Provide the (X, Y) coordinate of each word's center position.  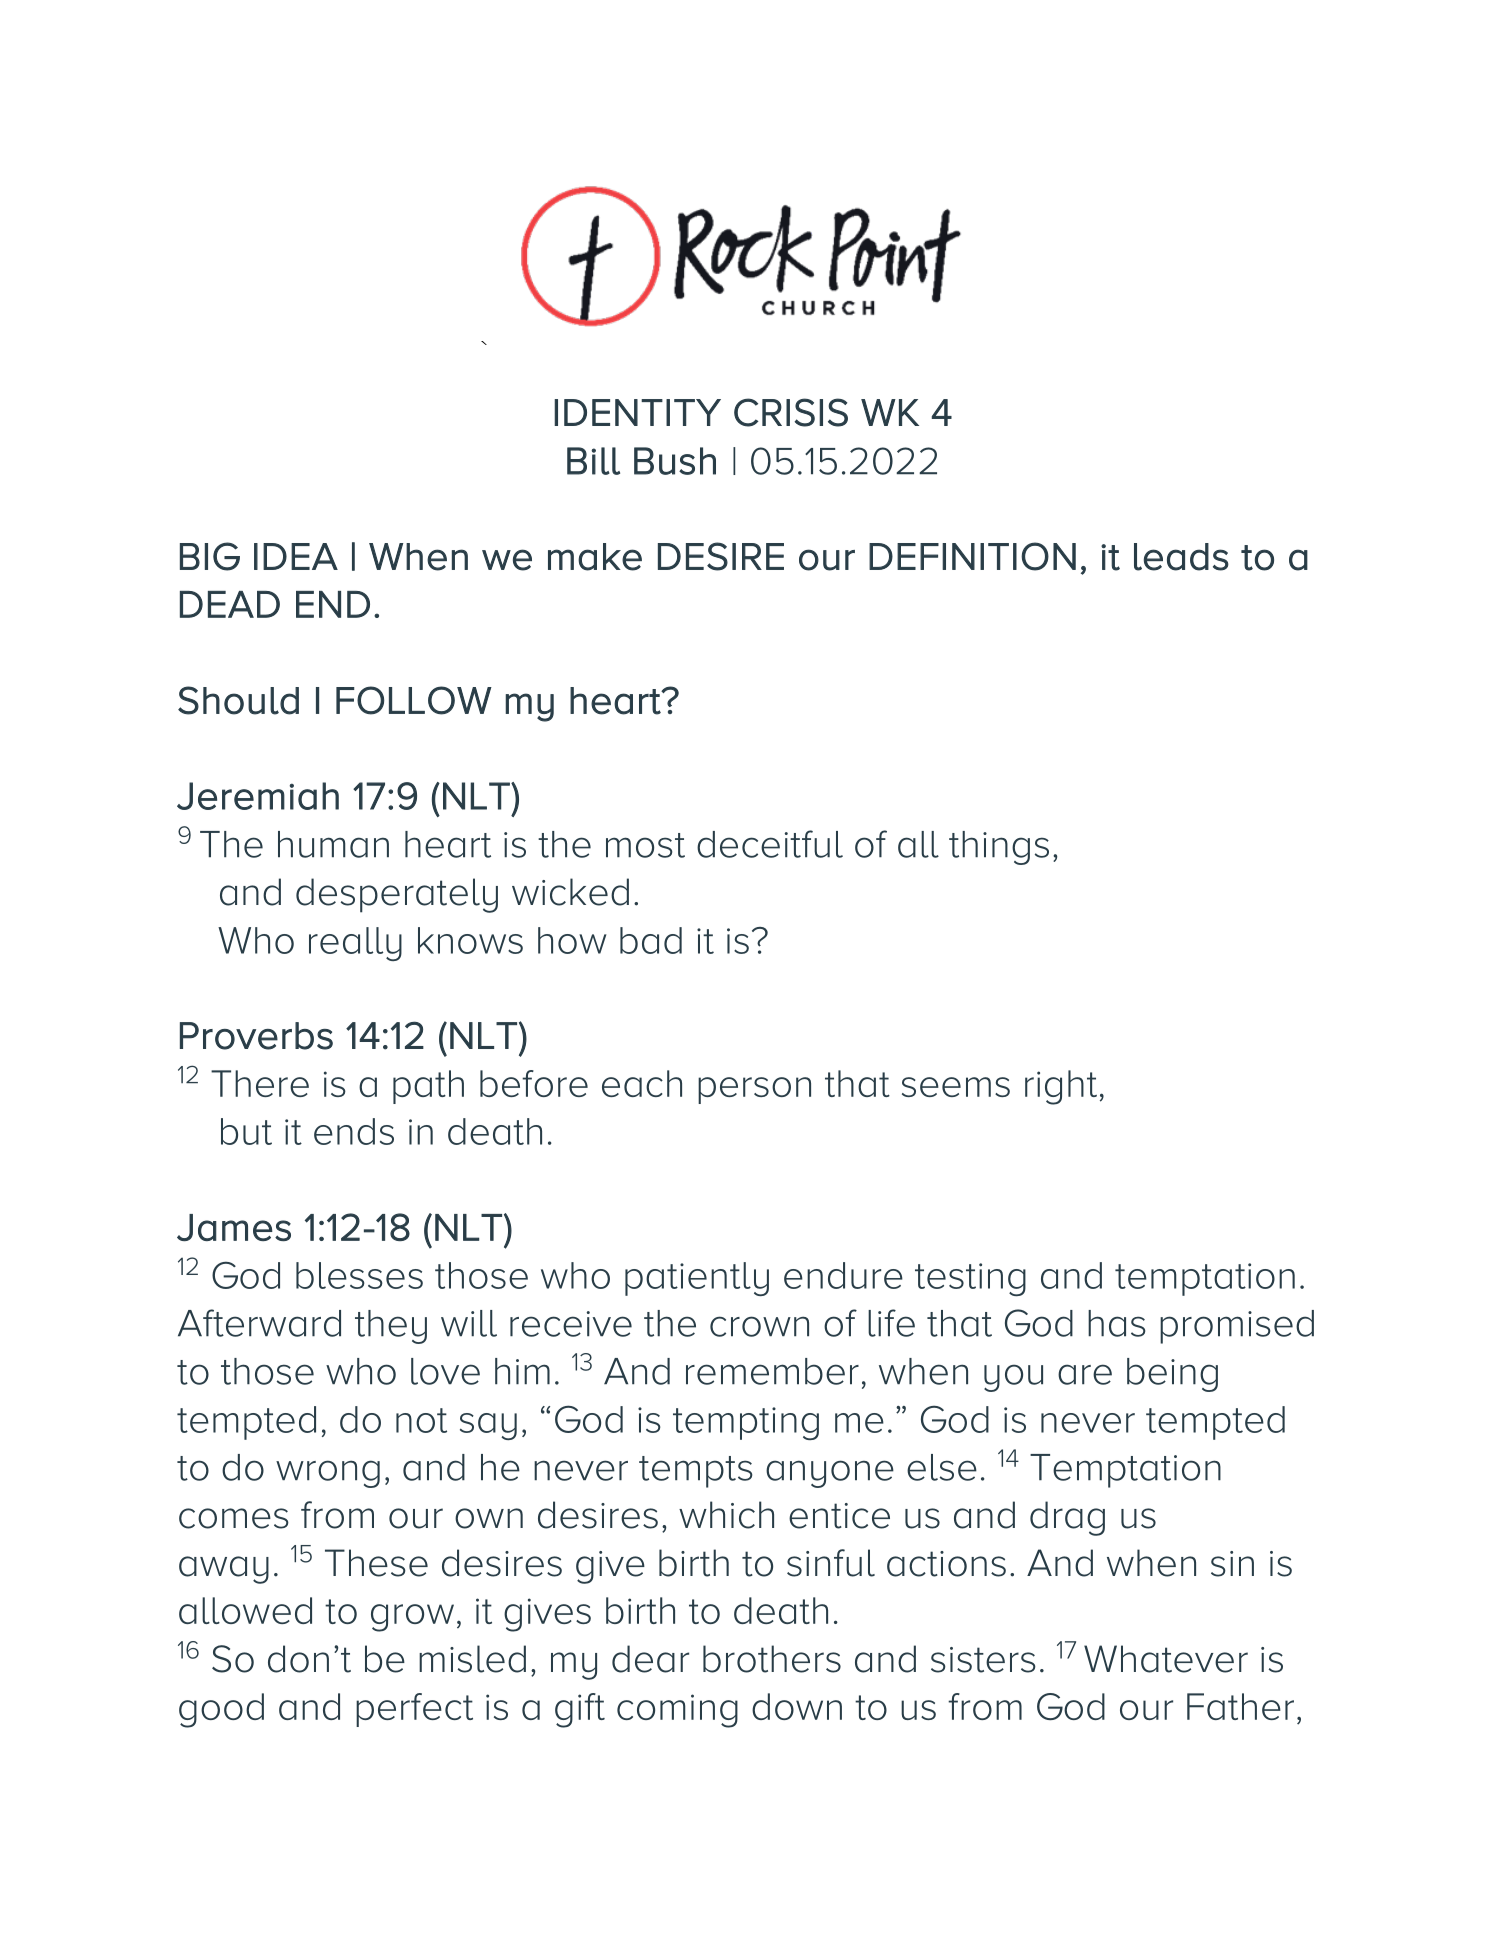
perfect (414, 1710)
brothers (772, 1659)
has (1116, 1323)
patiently (697, 1279)
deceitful (770, 844)
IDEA (296, 556)
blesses (359, 1275)
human (333, 844)
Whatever (1166, 1659)
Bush (675, 461)
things (999, 848)
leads (1181, 557)
